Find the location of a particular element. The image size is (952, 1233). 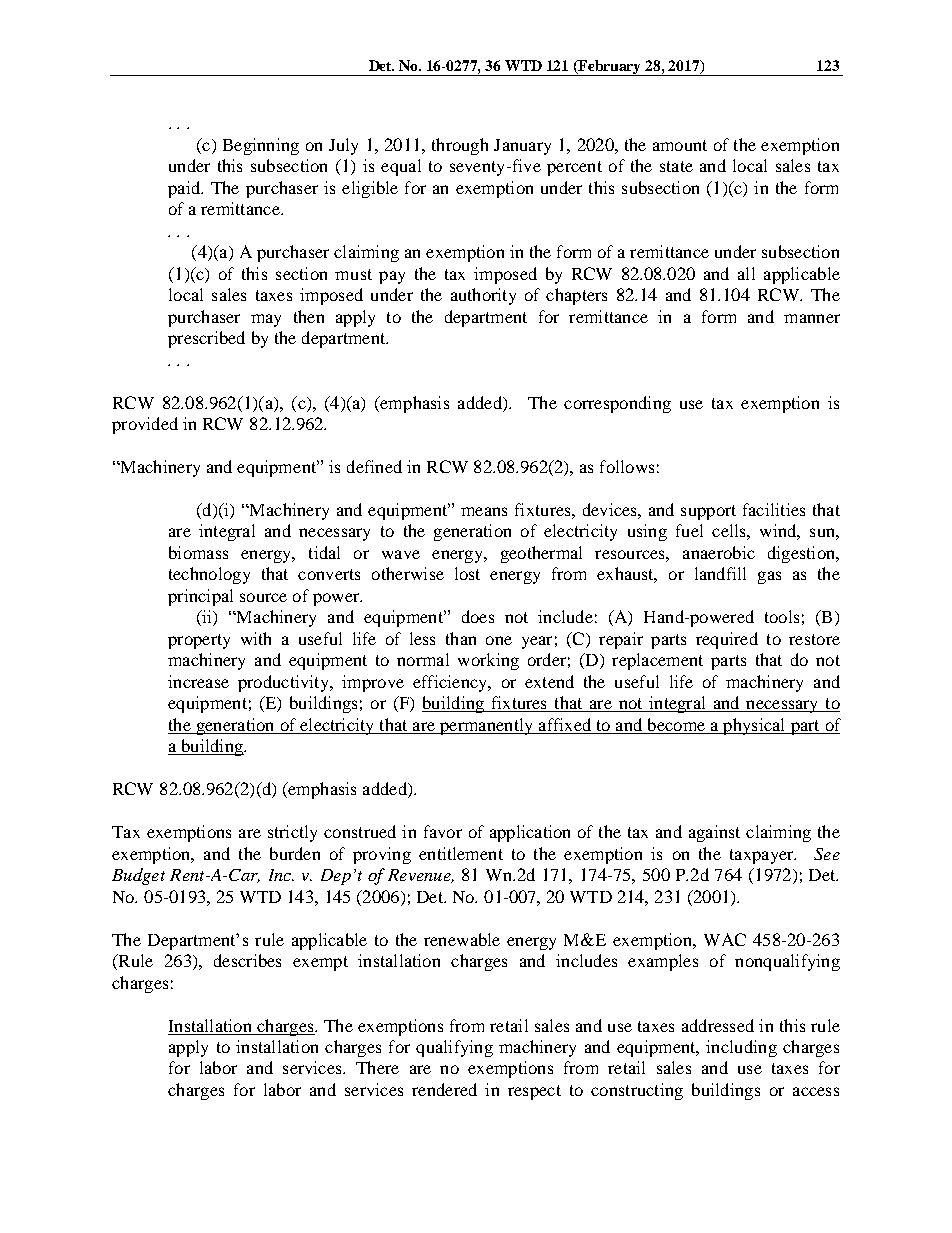

does is located at coordinates (478, 616).
